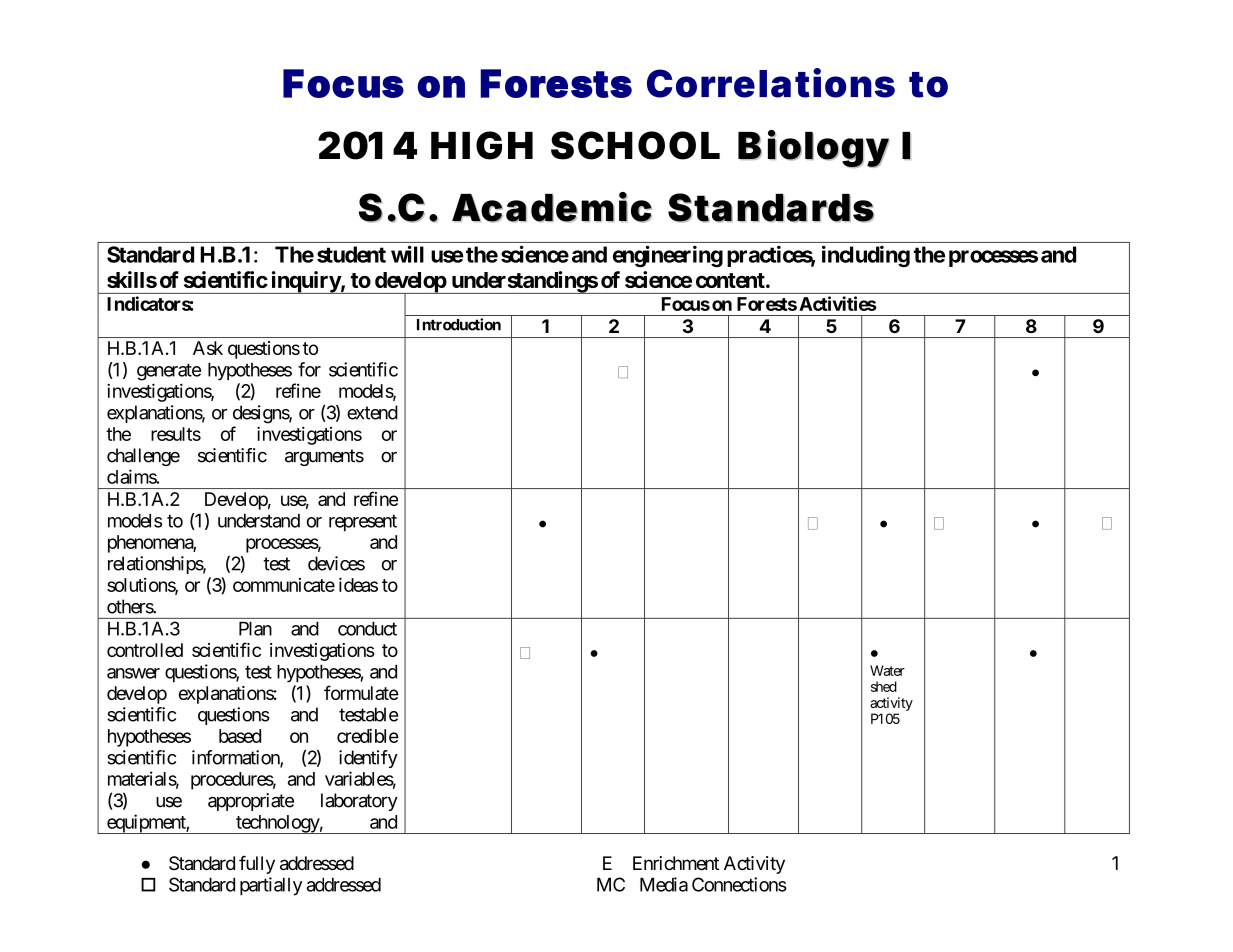 The height and width of the screenshot is (952, 1233). Describe the element at coordinates (324, 457) in the screenshot. I see `arguments` at that location.
